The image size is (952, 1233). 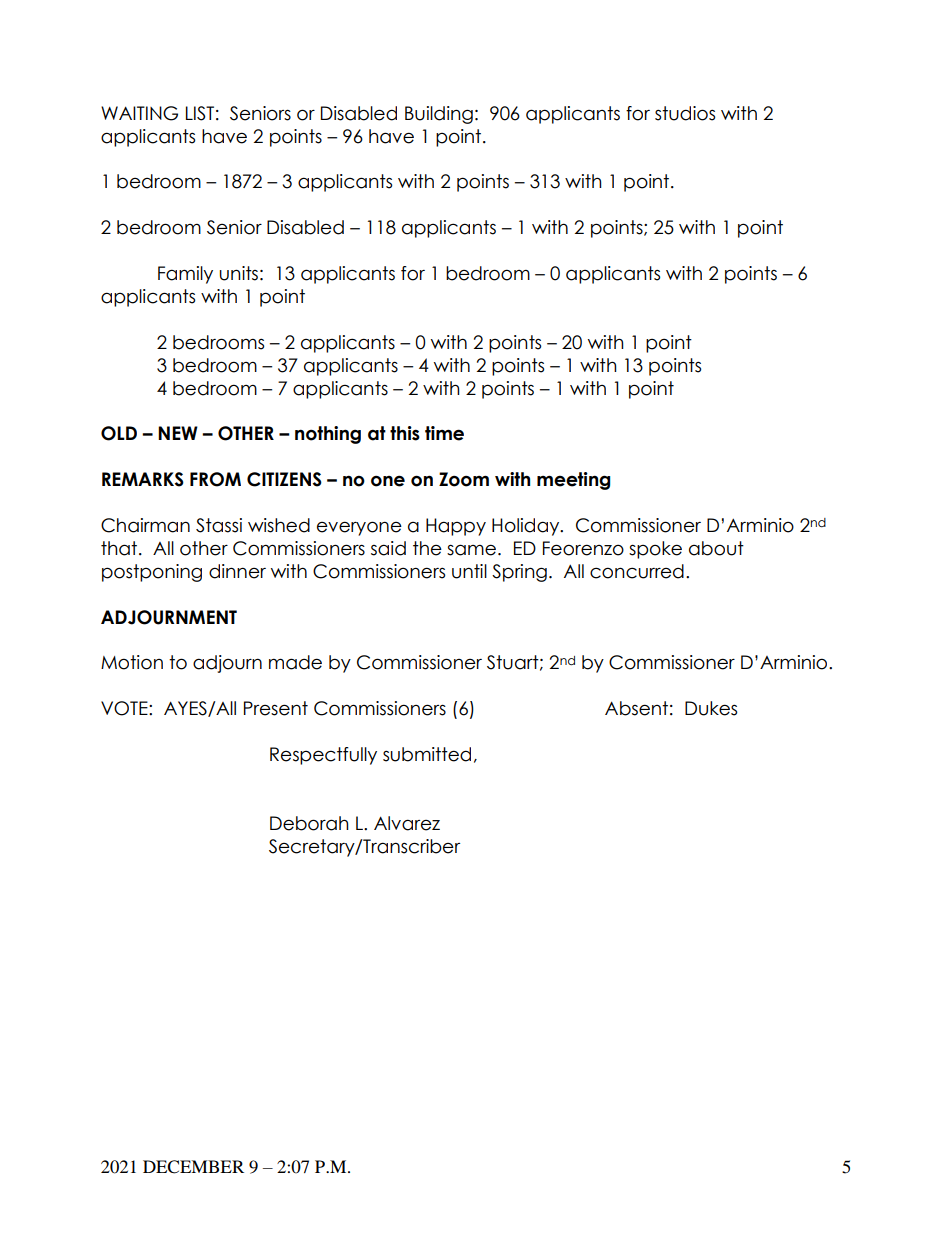 What do you see at coordinates (309, 823) in the screenshot?
I see `Deborah` at bounding box center [309, 823].
